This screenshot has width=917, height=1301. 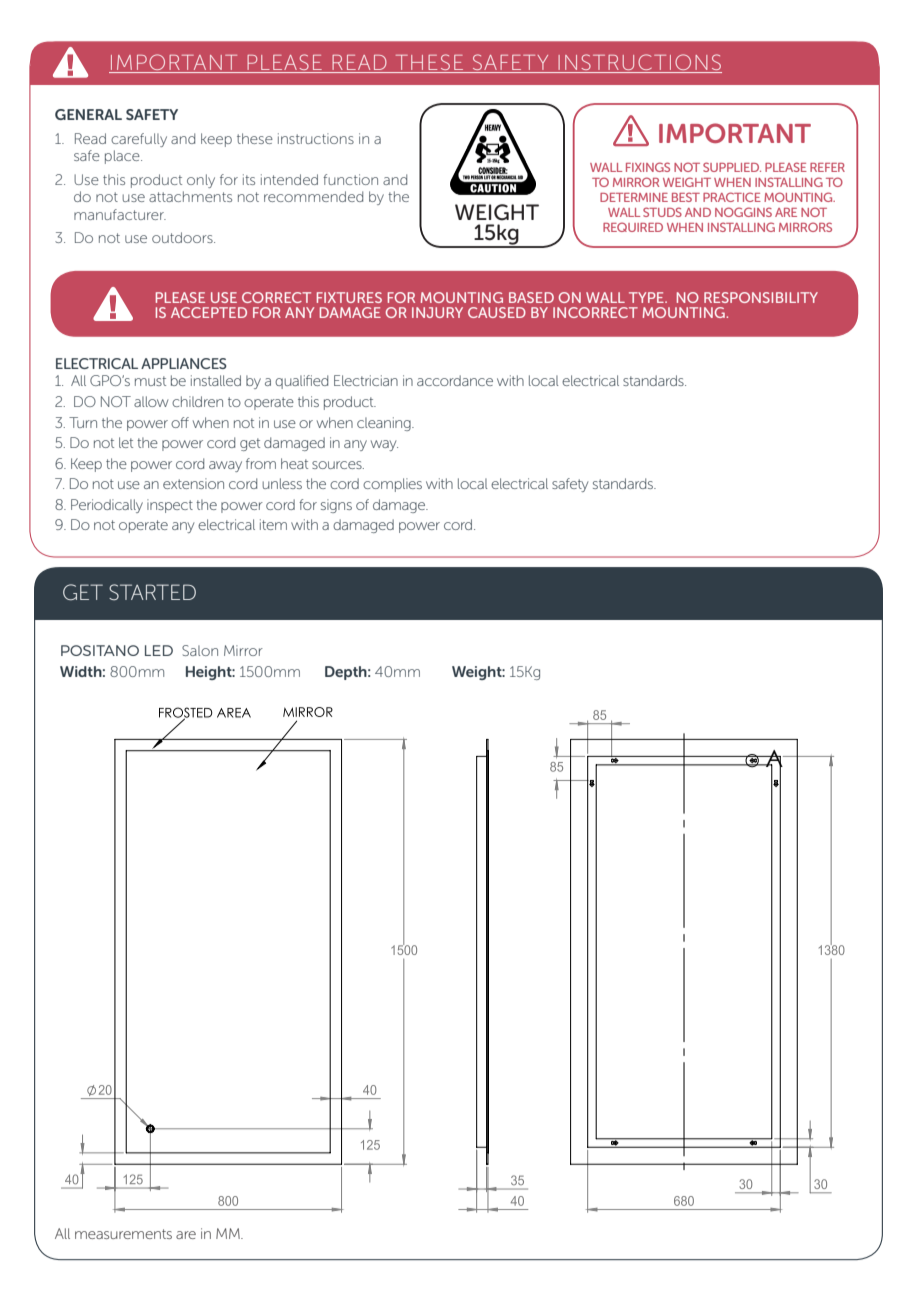 I want to click on signs, so click(x=336, y=506).
